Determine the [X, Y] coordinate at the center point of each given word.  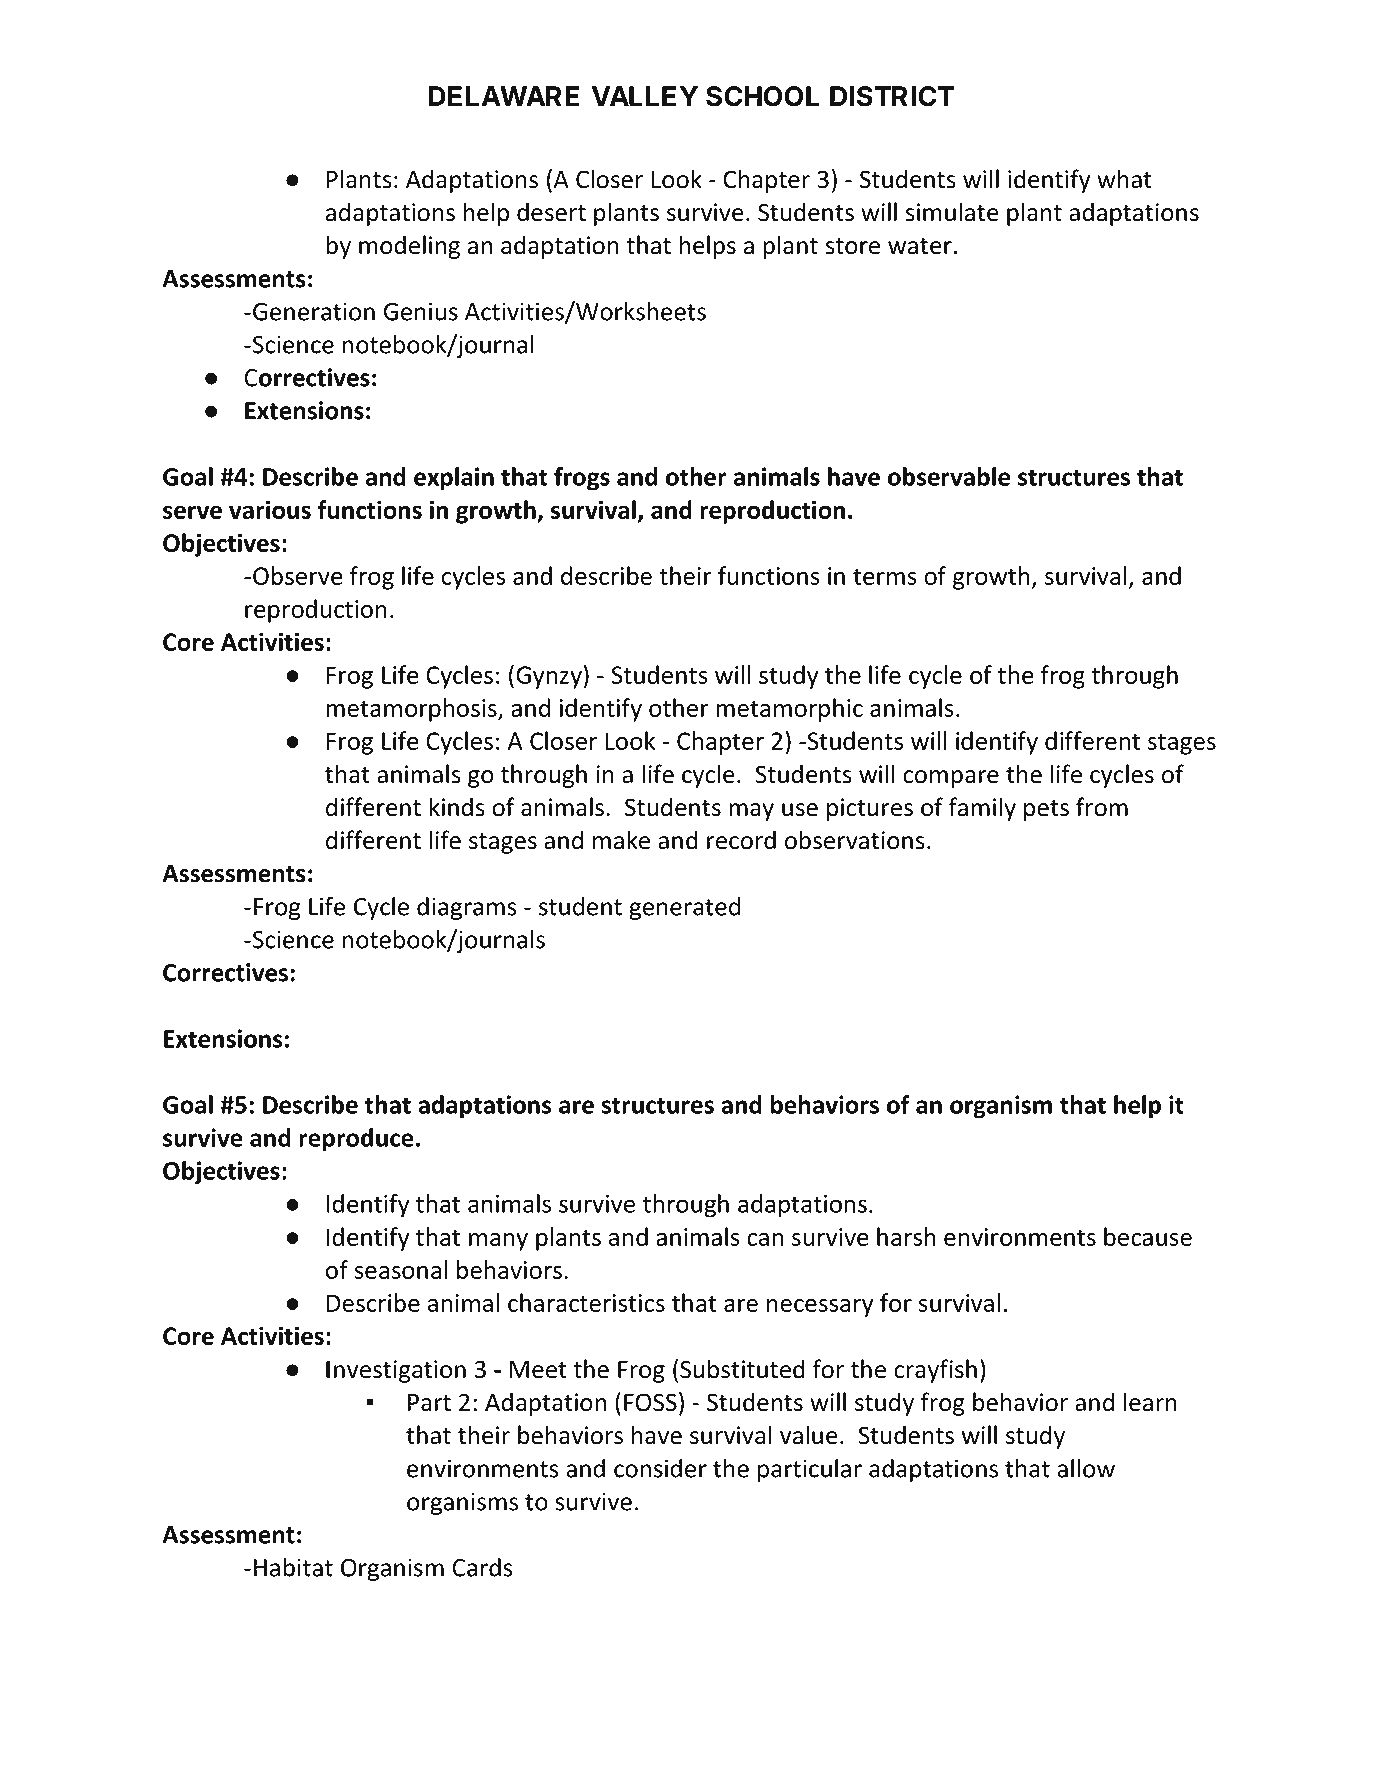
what [1124, 179]
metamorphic [789, 710]
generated [684, 908]
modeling [409, 247]
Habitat [293, 1567]
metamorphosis [412, 710]
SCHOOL [762, 96]
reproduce [356, 1140]
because [1148, 1236]
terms [885, 577]
